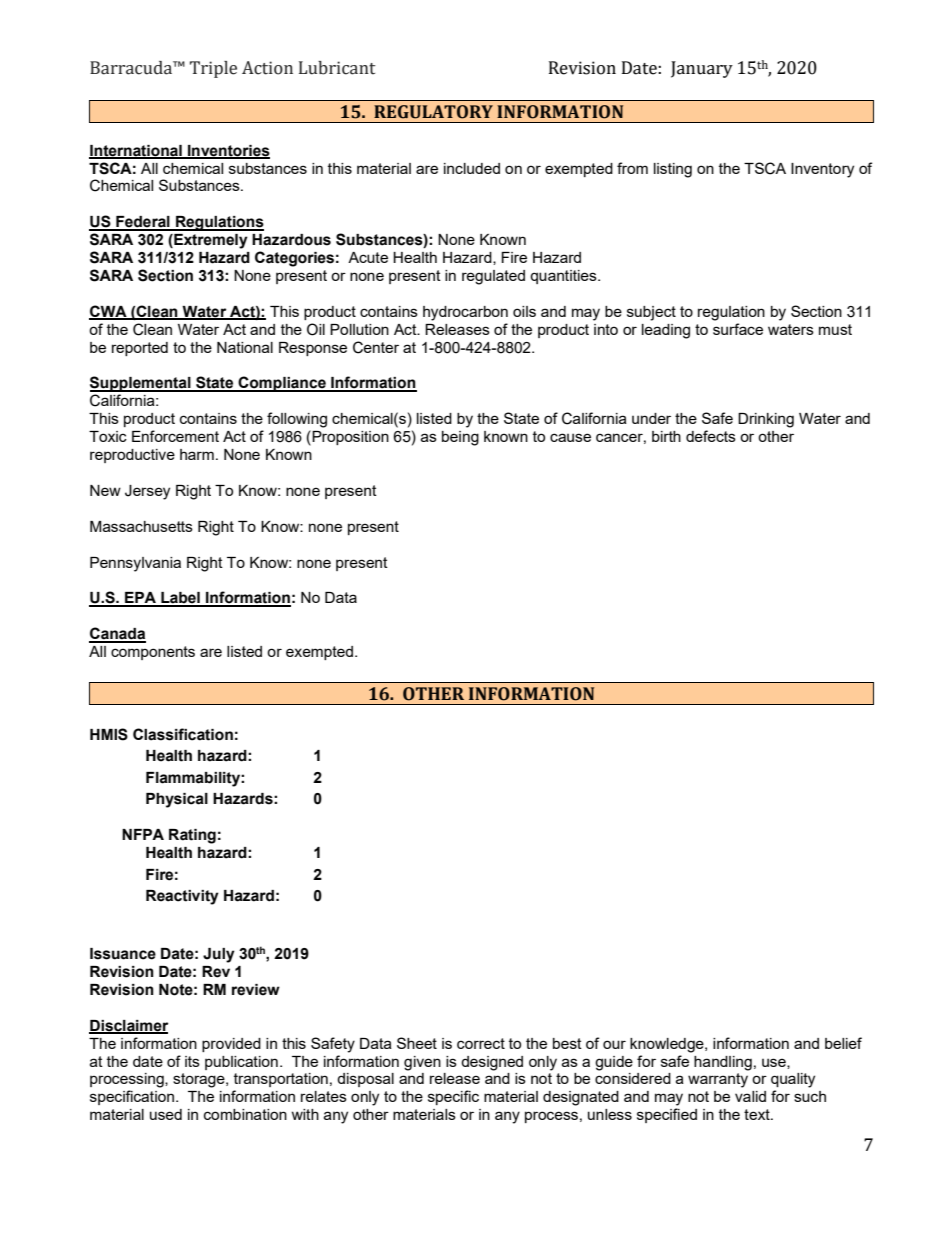 The image size is (952, 1233). What do you see at coordinates (481, 1043) in the image?
I see `correct` at bounding box center [481, 1043].
